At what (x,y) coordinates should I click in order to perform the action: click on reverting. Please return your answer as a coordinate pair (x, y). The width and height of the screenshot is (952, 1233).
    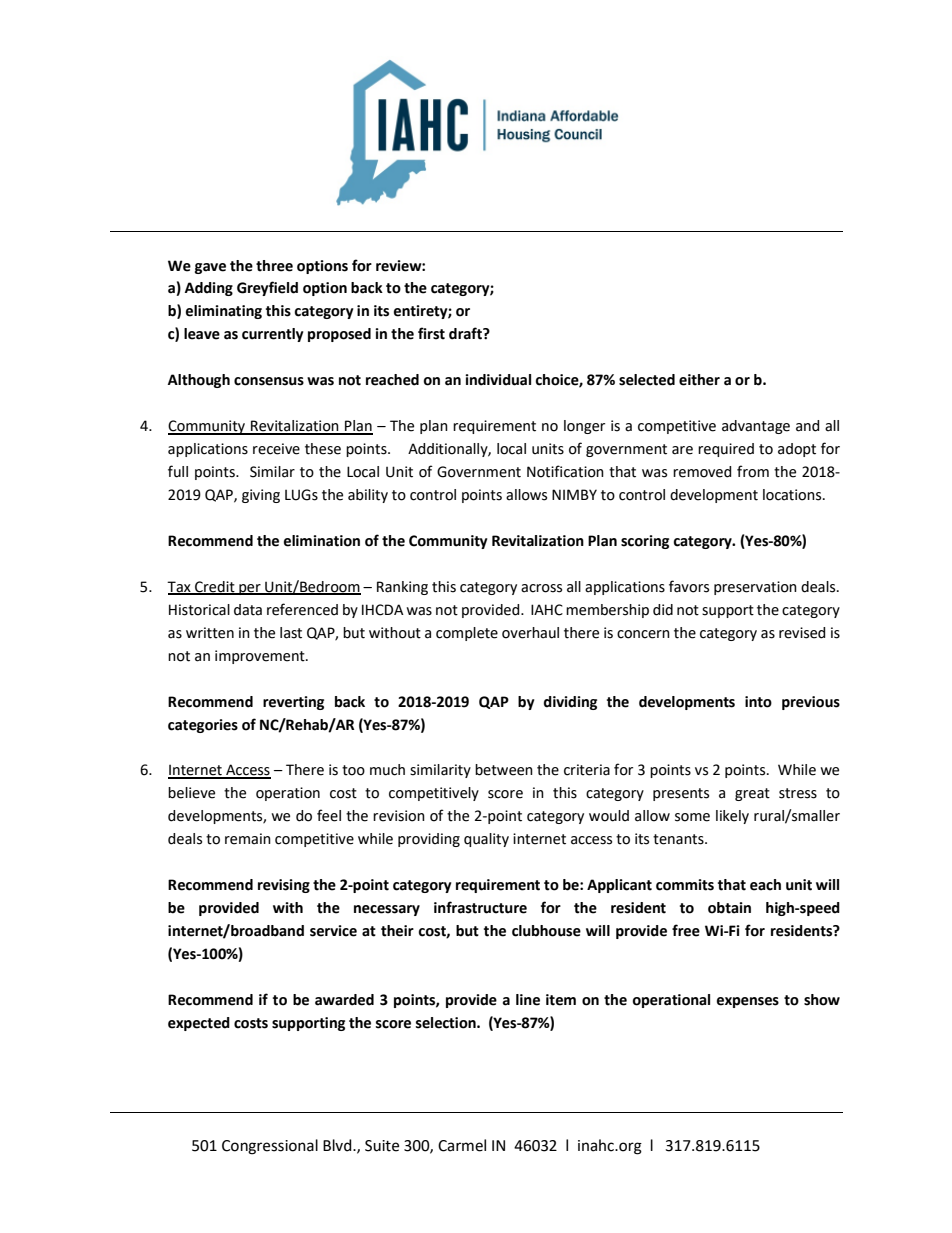
    Looking at the image, I should click on (293, 703).
